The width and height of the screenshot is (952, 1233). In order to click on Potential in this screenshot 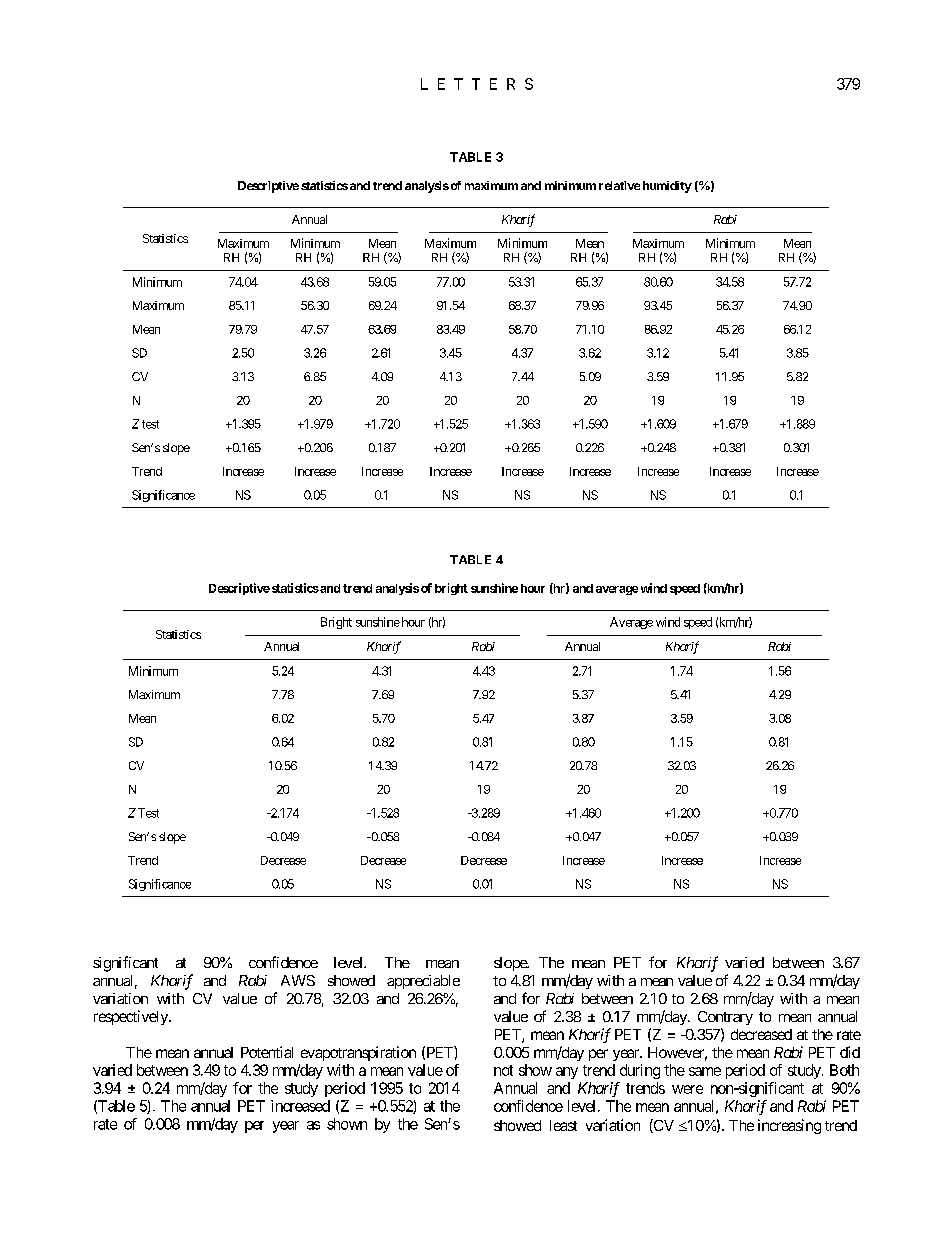, I will do `click(267, 1052)`.
